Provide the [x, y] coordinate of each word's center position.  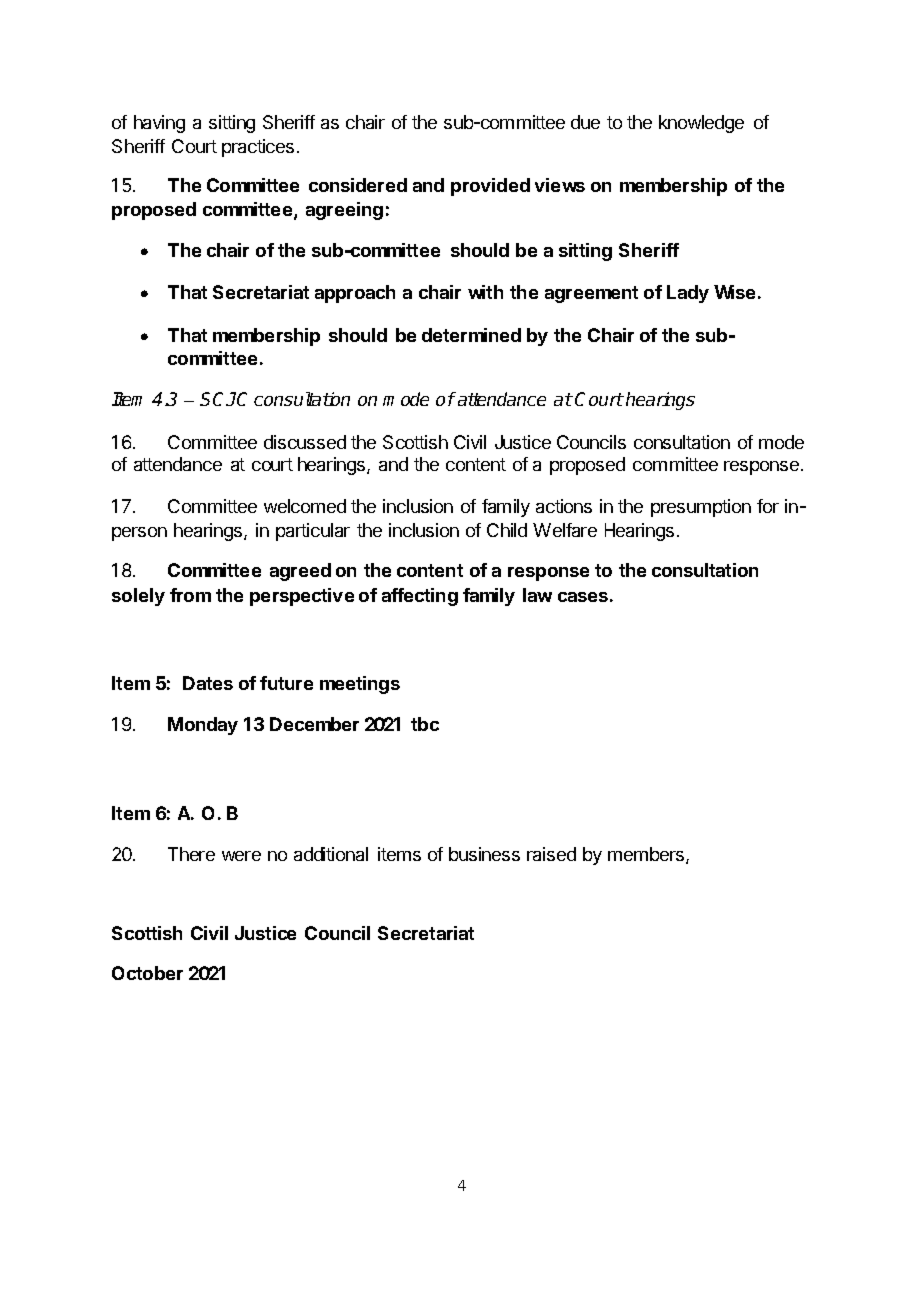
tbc [425, 724]
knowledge [701, 124]
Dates [208, 683]
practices [258, 148]
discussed [305, 442]
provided [490, 187]
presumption [701, 508]
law [537, 595]
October [147, 973]
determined [471, 335]
